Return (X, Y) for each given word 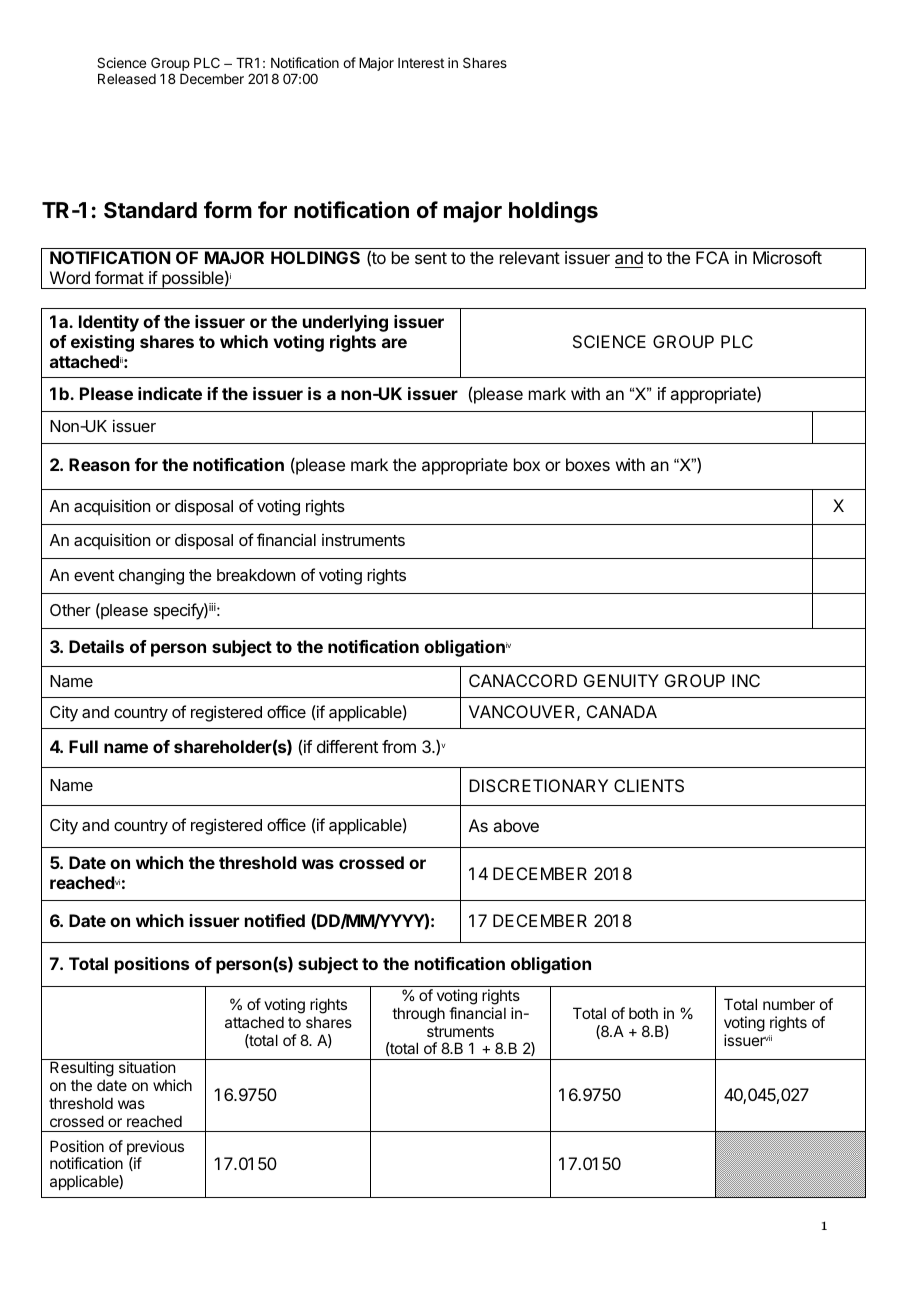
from (399, 746)
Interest (421, 63)
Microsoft (787, 257)
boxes (588, 464)
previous (155, 1149)
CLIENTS (649, 785)
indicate (170, 393)
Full (83, 746)
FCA (712, 257)
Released (127, 79)
